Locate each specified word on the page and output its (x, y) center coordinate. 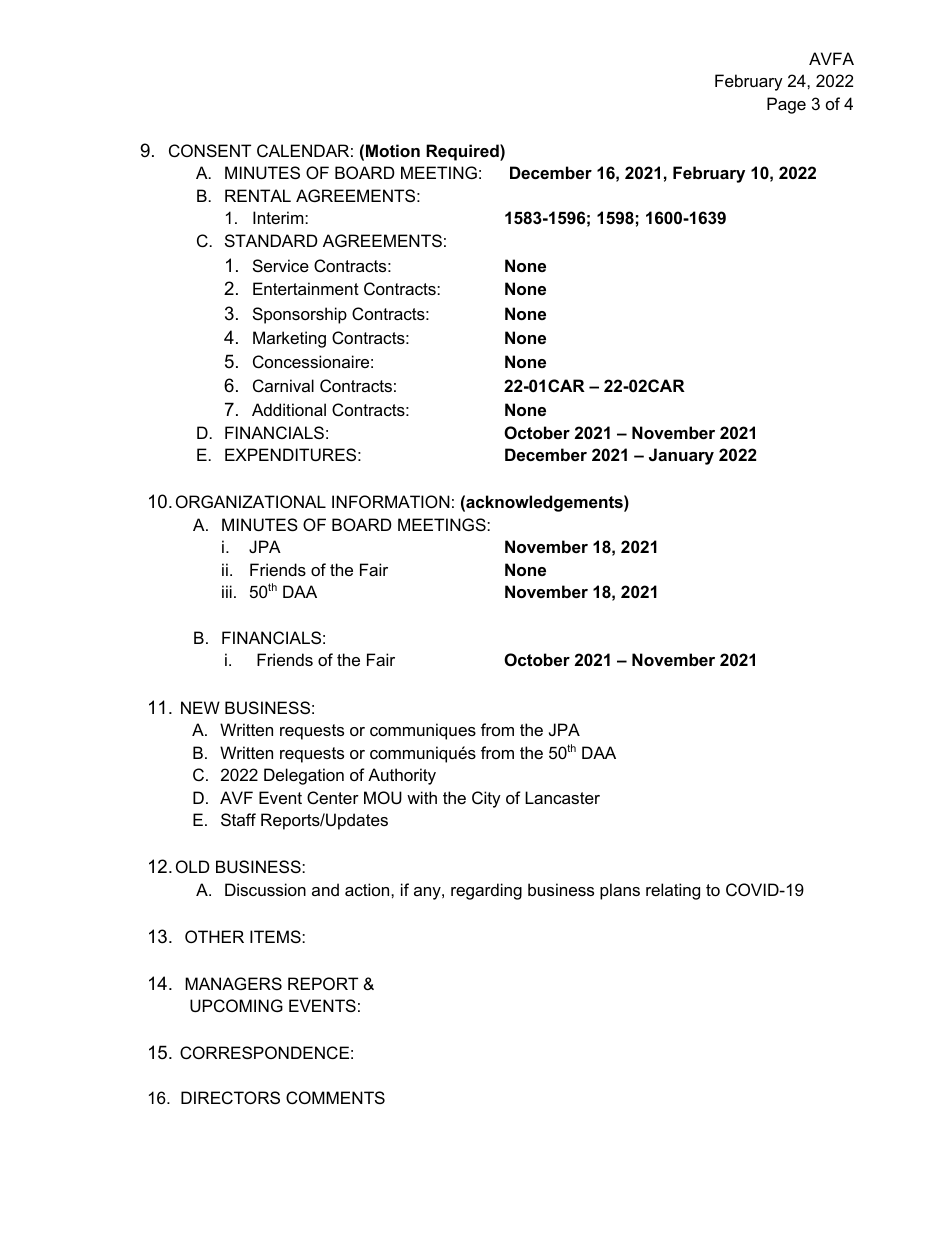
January (681, 456)
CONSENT (210, 150)
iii (227, 591)
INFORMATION (391, 501)
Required (463, 152)
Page (786, 105)
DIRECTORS (230, 1097)
